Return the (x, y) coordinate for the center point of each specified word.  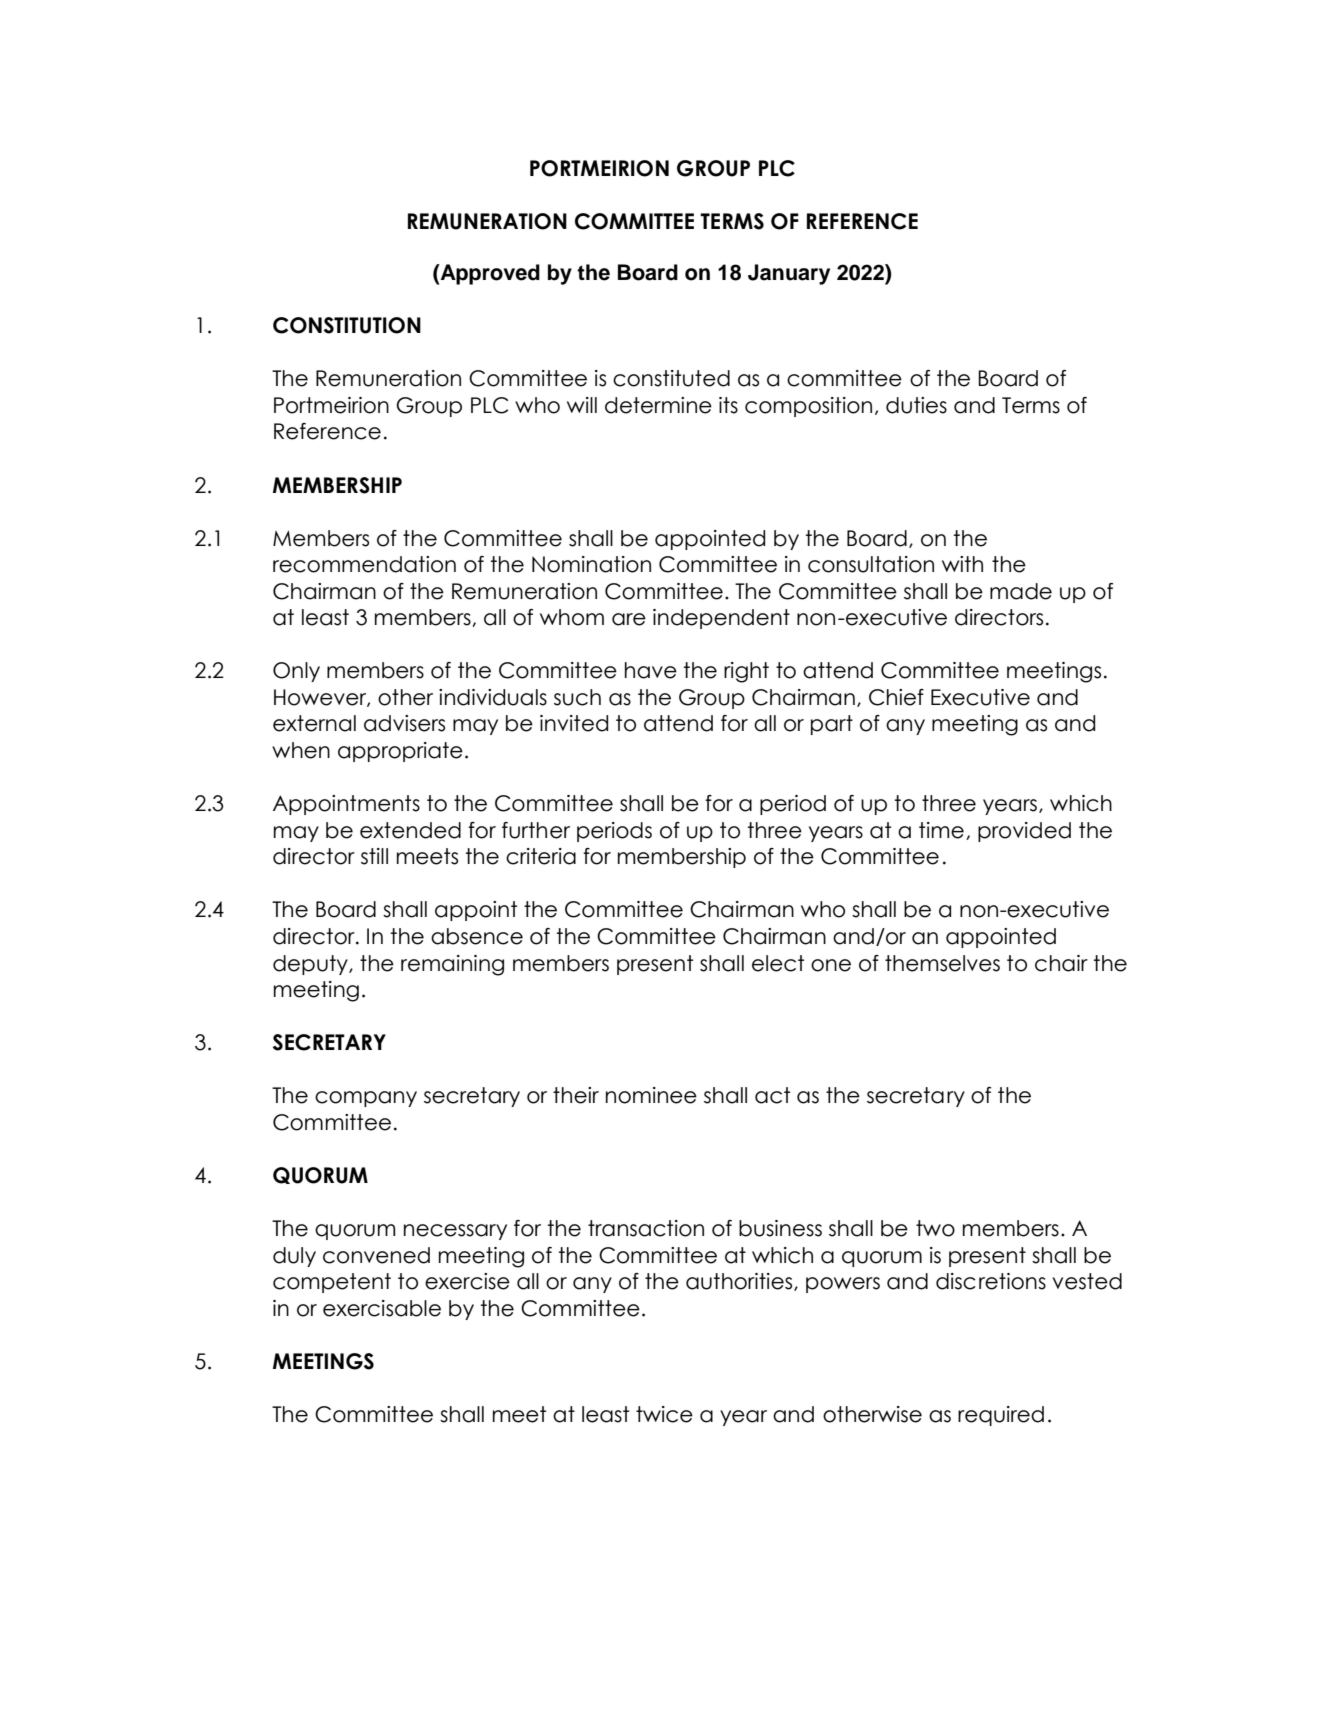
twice (664, 1414)
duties (916, 405)
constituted (671, 378)
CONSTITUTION (347, 325)
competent (332, 1283)
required (1001, 1416)
